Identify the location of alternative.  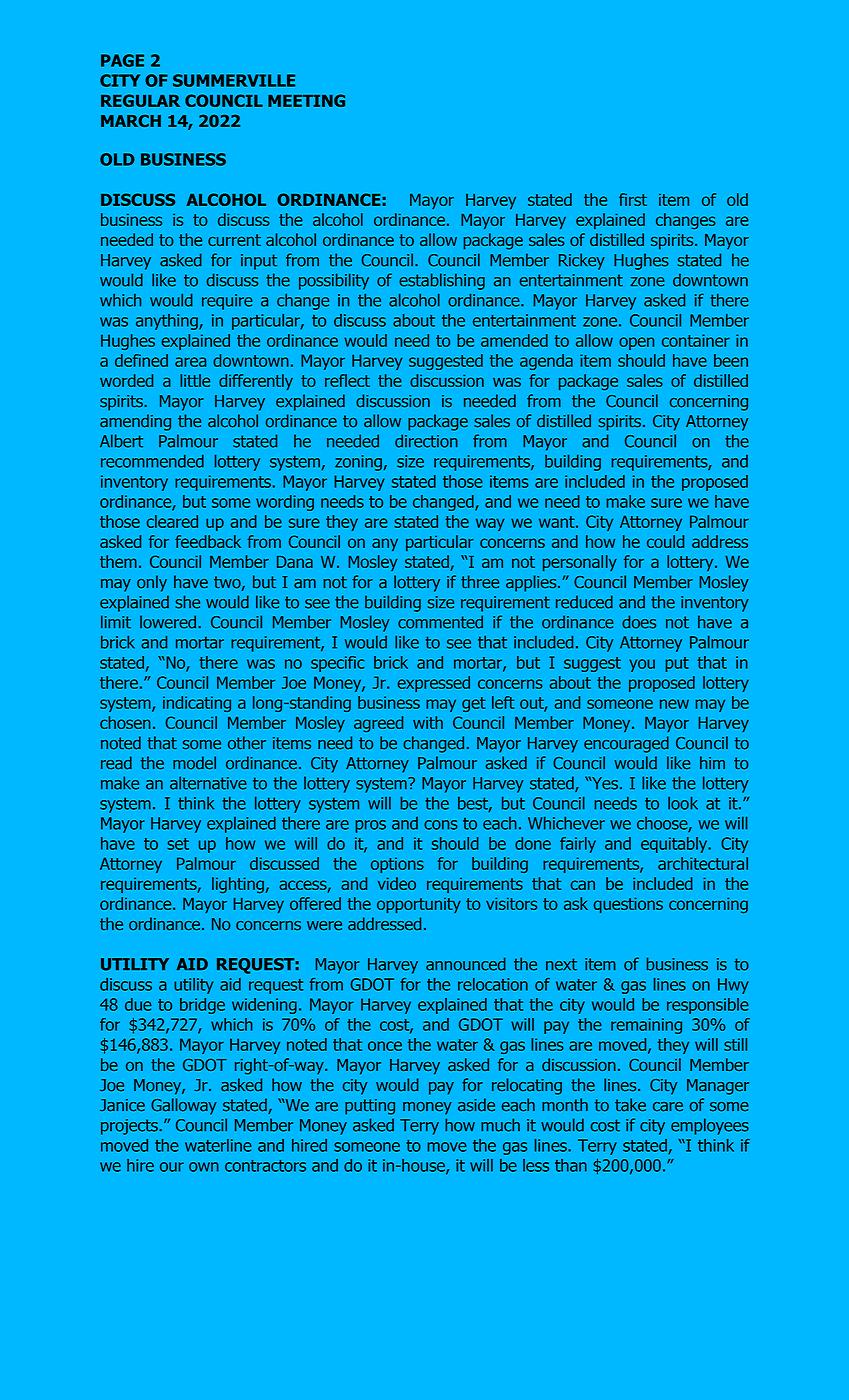
(208, 783).
